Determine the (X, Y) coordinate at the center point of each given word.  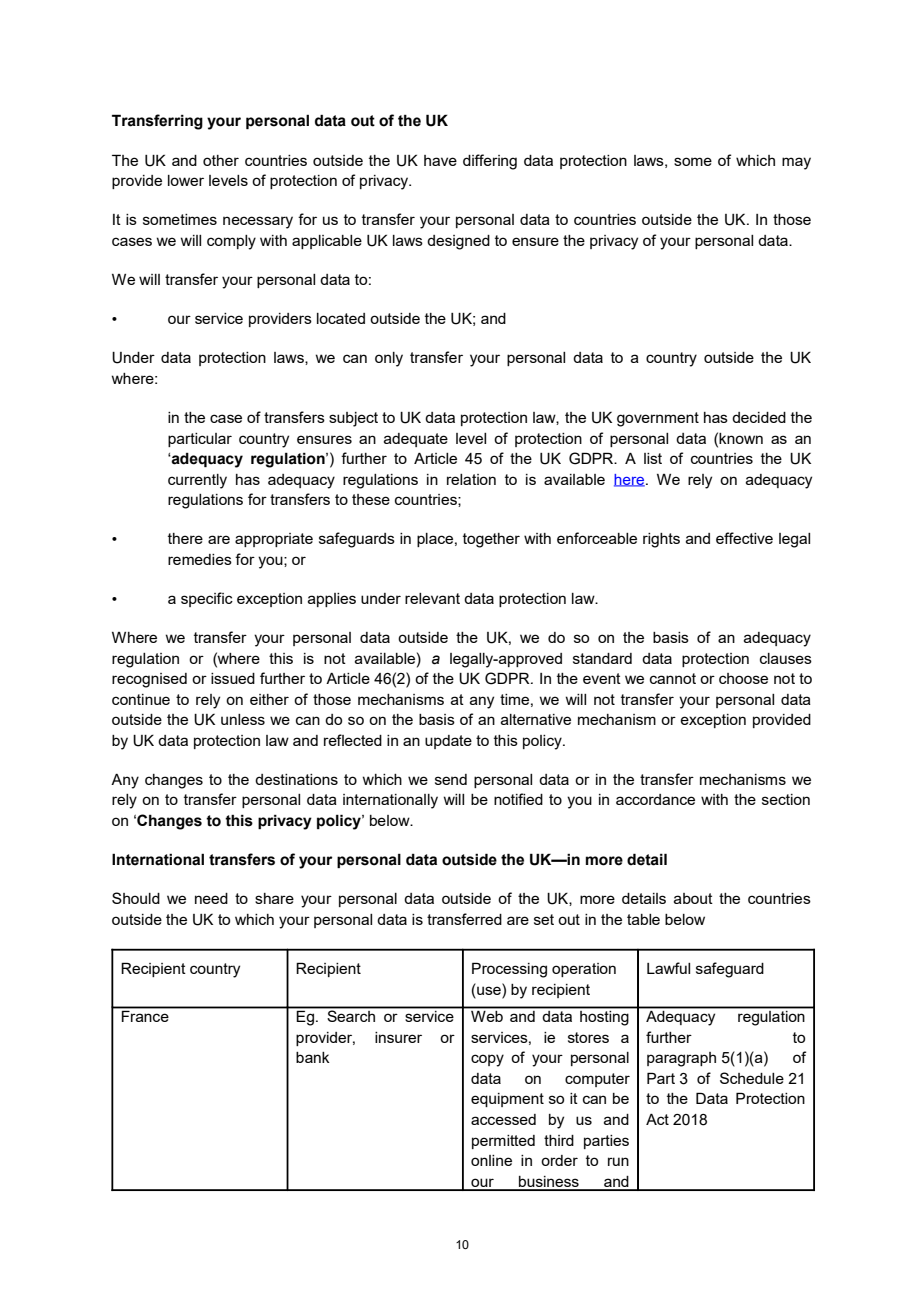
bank (313, 1057)
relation (471, 479)
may (796, 163)
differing (490, 162)
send (451, 779)
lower (186, 180)
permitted (503, 1142)
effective (744, 538)
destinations (296, 779)
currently (197, 481)
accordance (655, 799)
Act (657, 1119)
